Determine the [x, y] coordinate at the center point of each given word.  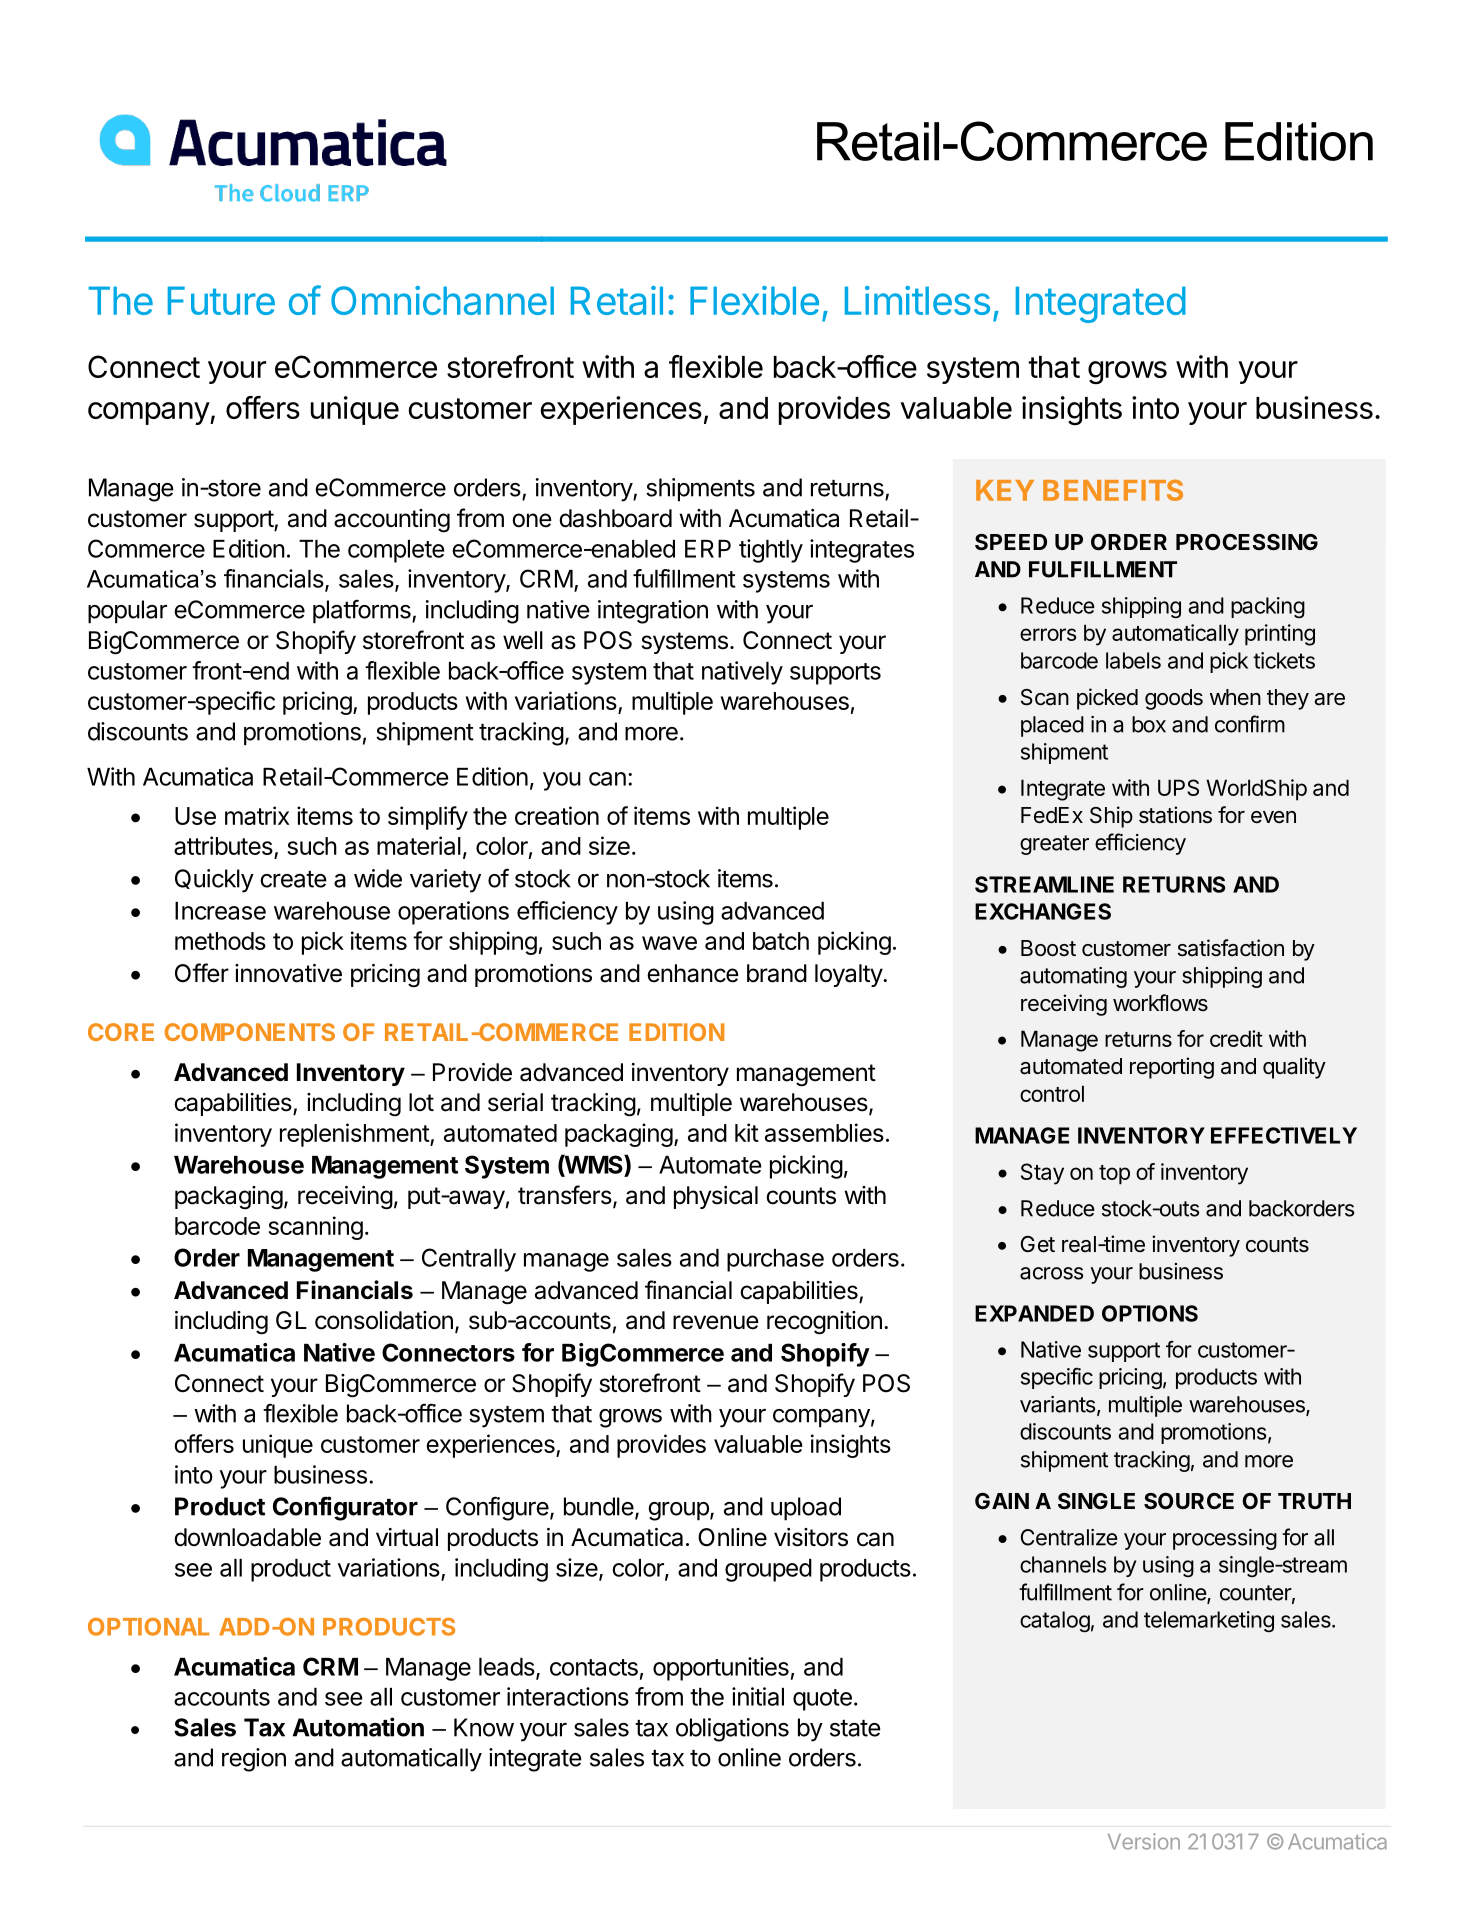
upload [806, 1509]
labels [1133, 660]
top [1114, 1175]
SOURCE [1189, 1501]
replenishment [355, 1135]
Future [221, 300]
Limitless [917, 300]
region [254, 1760]
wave [669, 943]
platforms [363, 612]
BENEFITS [1113, 490]
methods [220, 941]
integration [653, 612]
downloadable [247, 1537]
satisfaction [1231, 948]
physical [716, 1197]
